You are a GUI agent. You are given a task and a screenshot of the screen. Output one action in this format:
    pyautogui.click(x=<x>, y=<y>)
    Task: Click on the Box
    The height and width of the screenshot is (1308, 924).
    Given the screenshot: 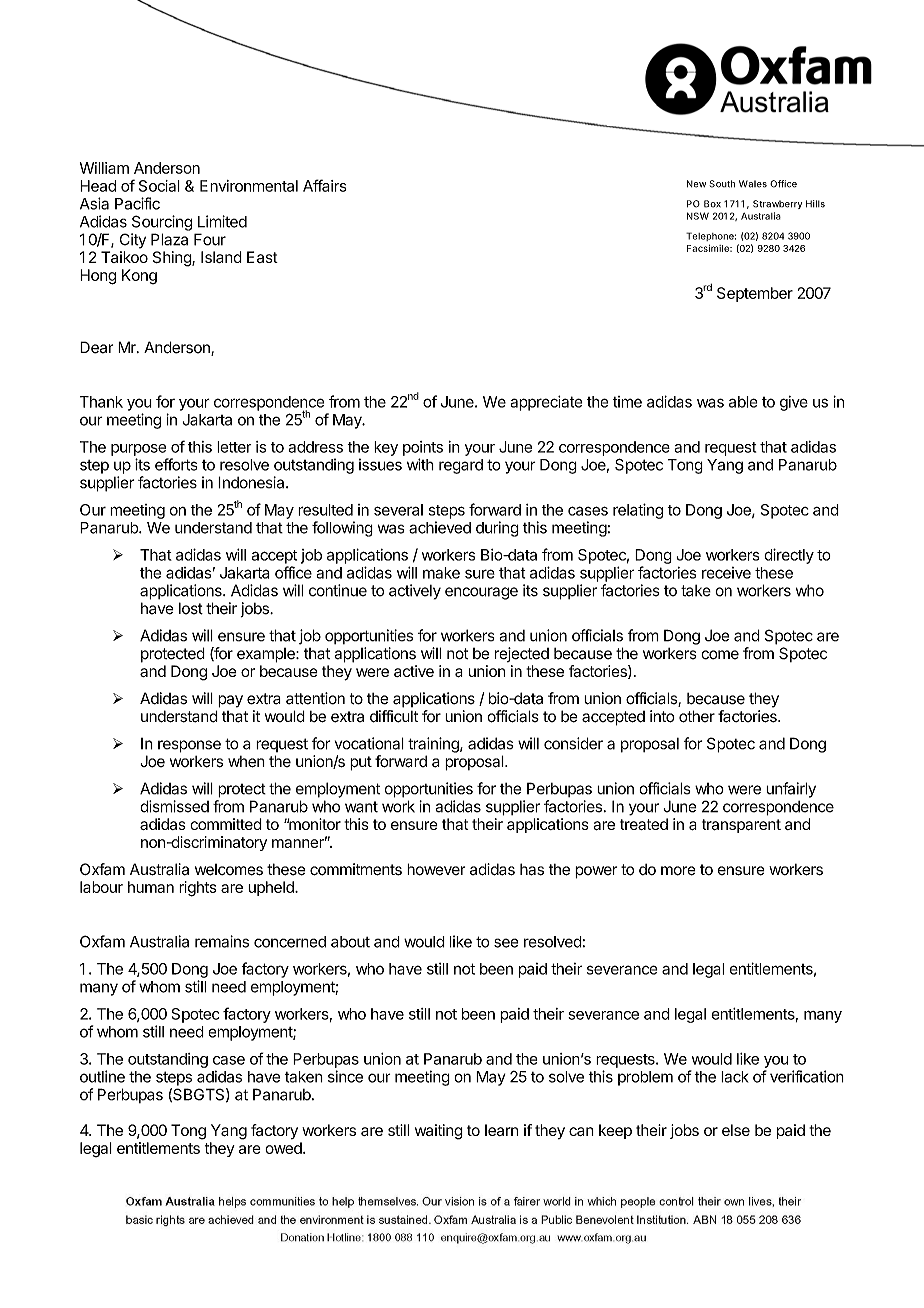 What is the action you would take?
    pyautogui.click(x=712, y=204)
